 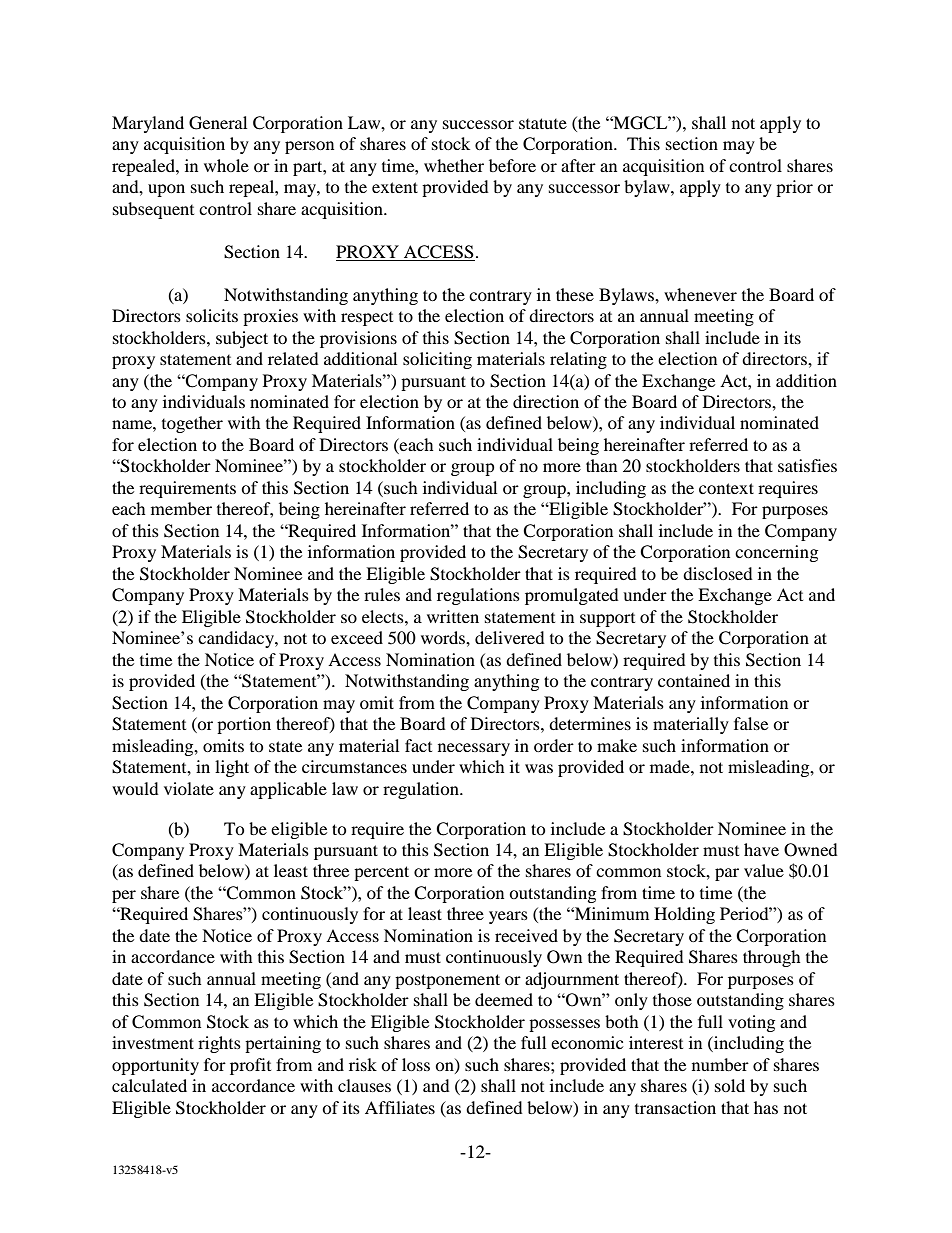 I want to click on false, so click(x=751, y=723).
